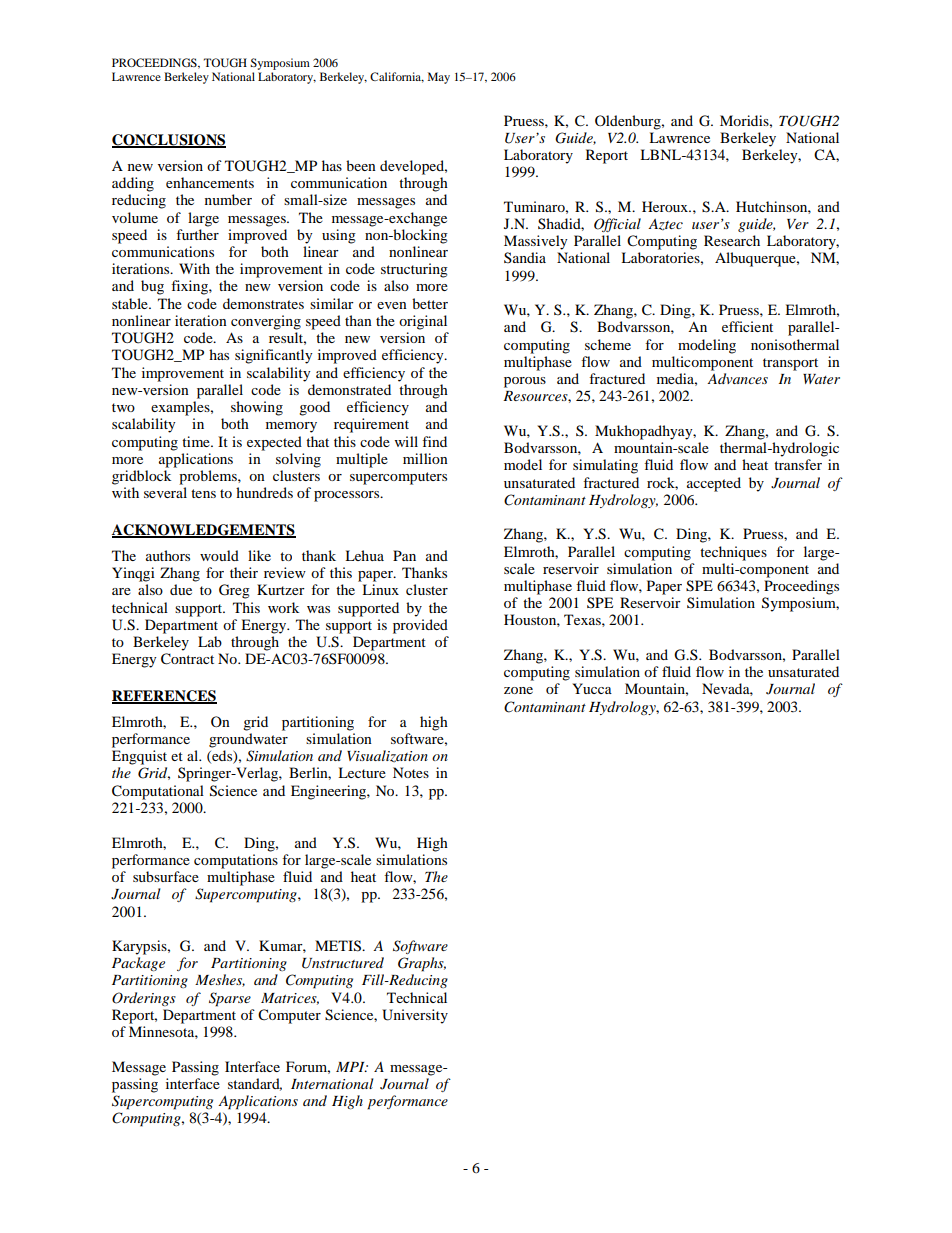 The width and height of the screenshot is (952, 1233). I want to click on REFERENCES, so click(164, 696).
